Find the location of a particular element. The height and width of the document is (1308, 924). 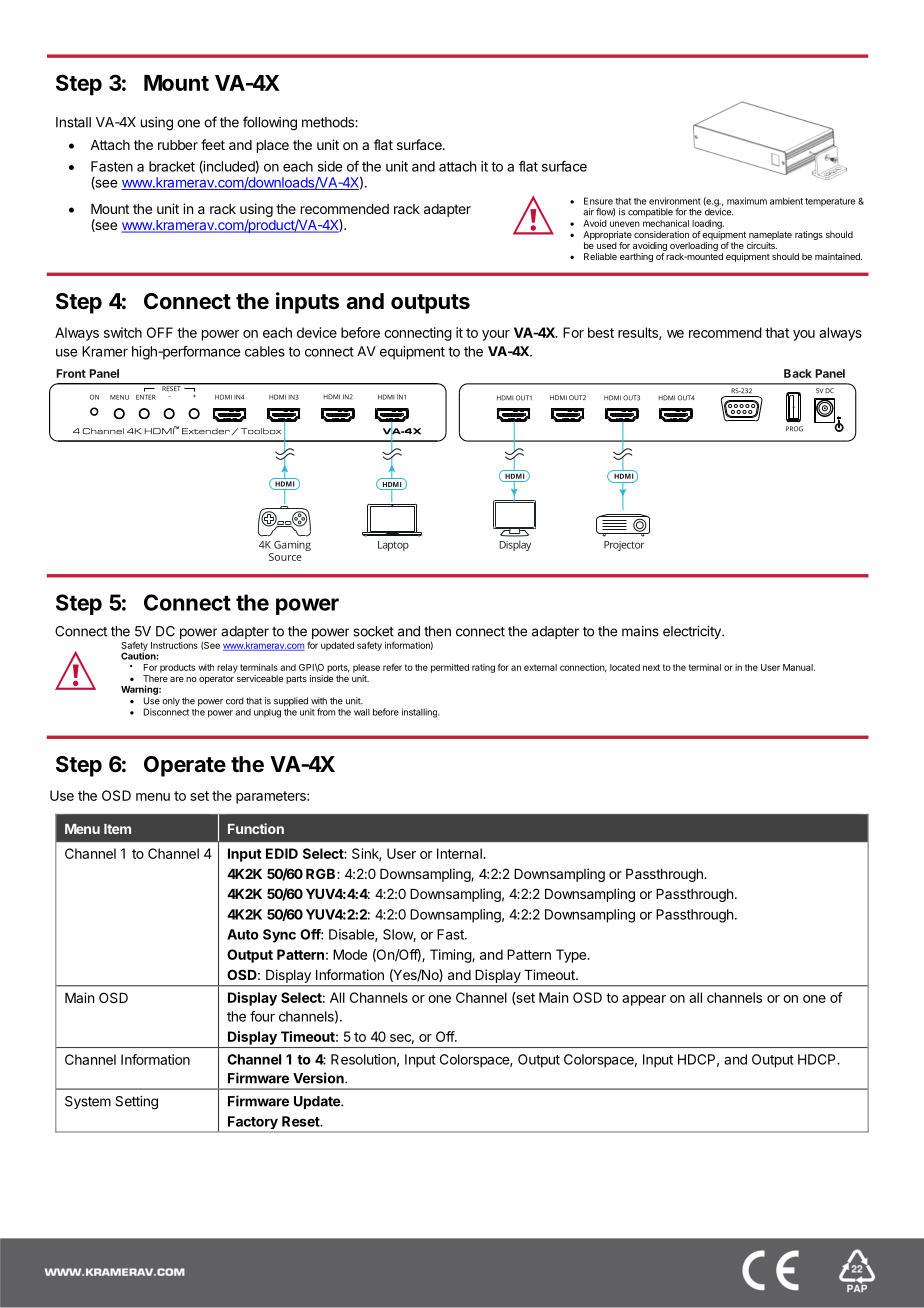

Setting is located at coordinates (136, 1103).
